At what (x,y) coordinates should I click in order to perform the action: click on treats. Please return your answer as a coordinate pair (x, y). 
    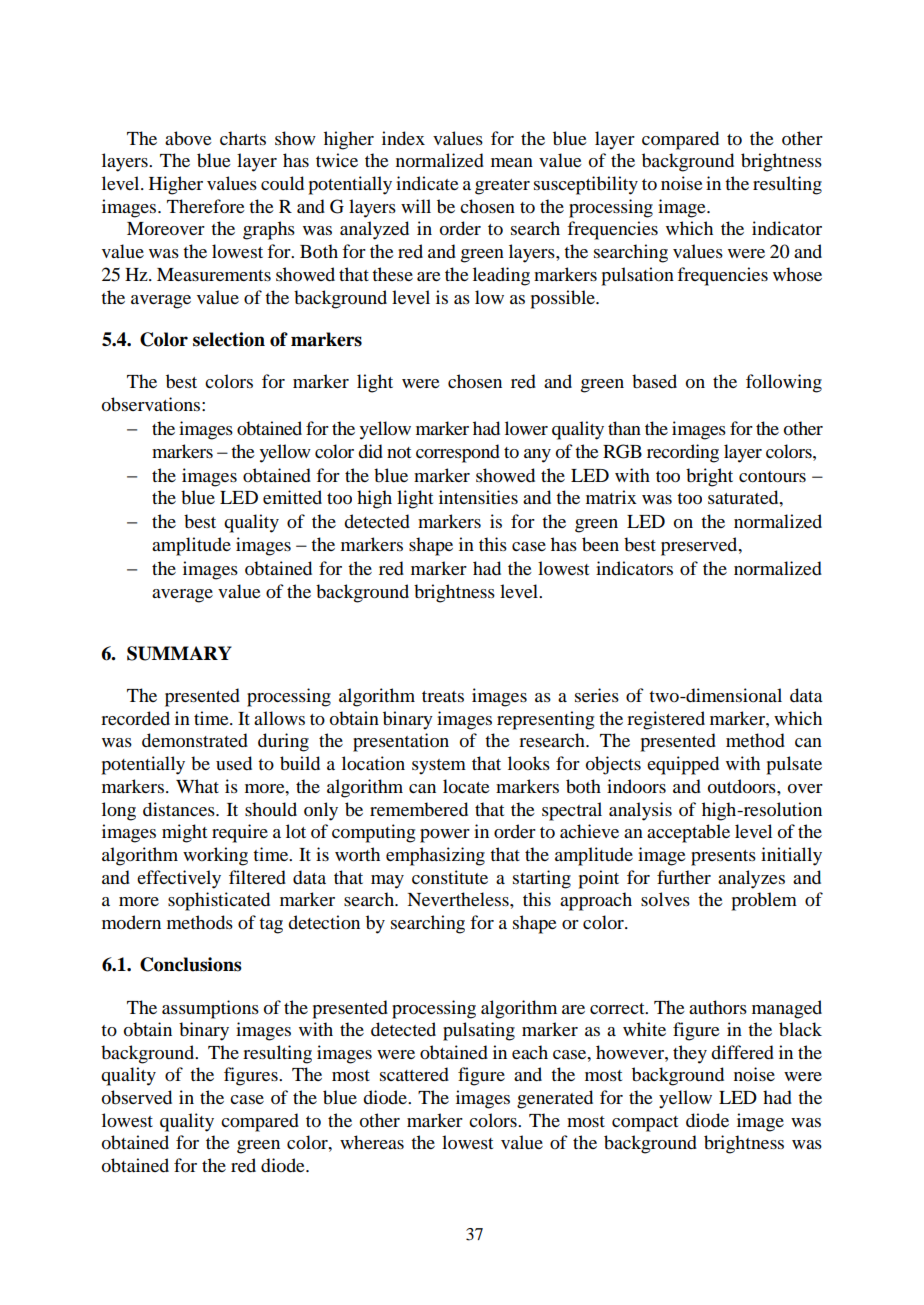
    Looking at the image, I should click on (443, 696).
